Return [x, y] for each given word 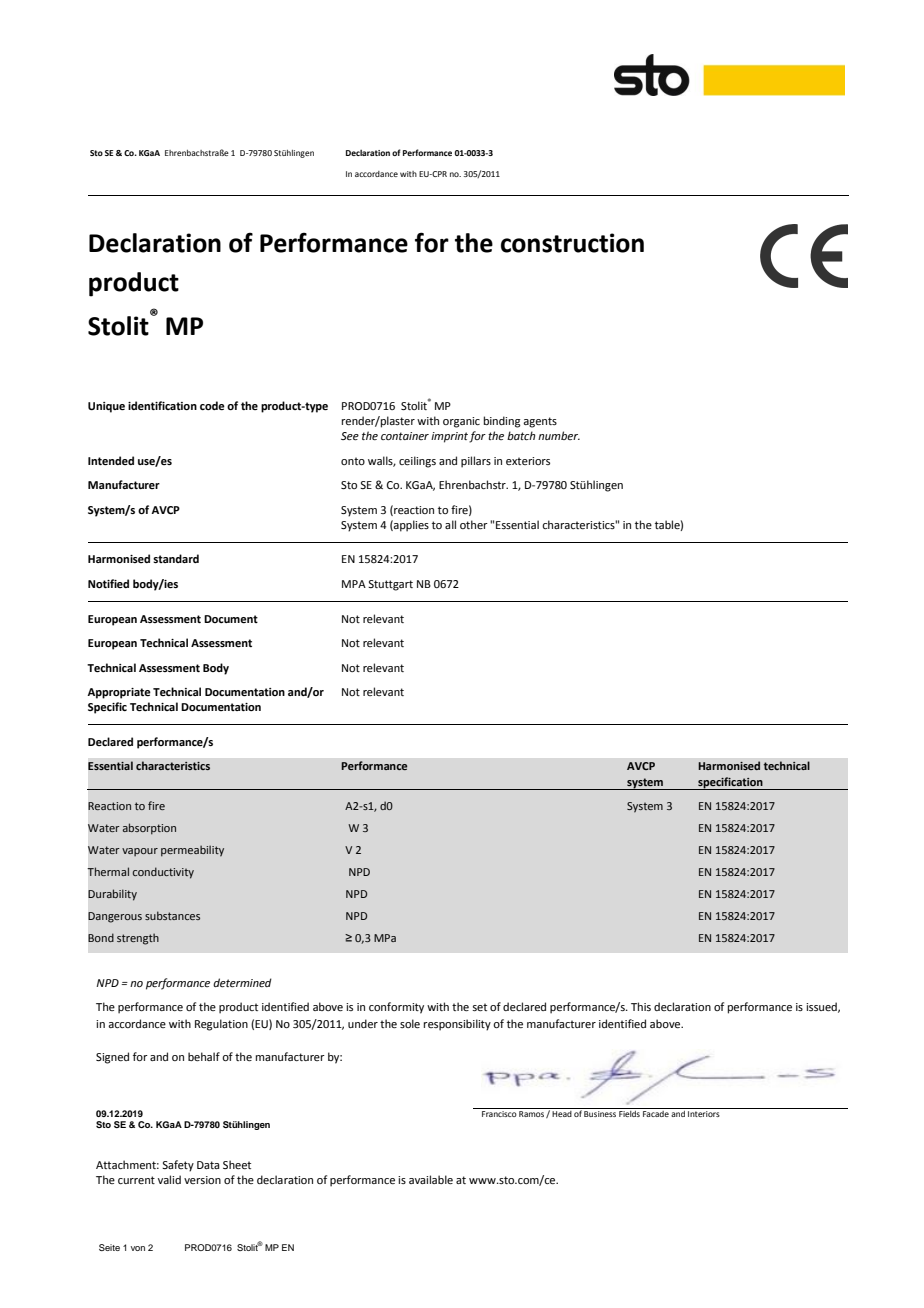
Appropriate [119, 693]
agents [540, 422]
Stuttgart [390, 585]
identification [162, 405]
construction [572, 243]
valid [169, 1179]
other [474, 524]
